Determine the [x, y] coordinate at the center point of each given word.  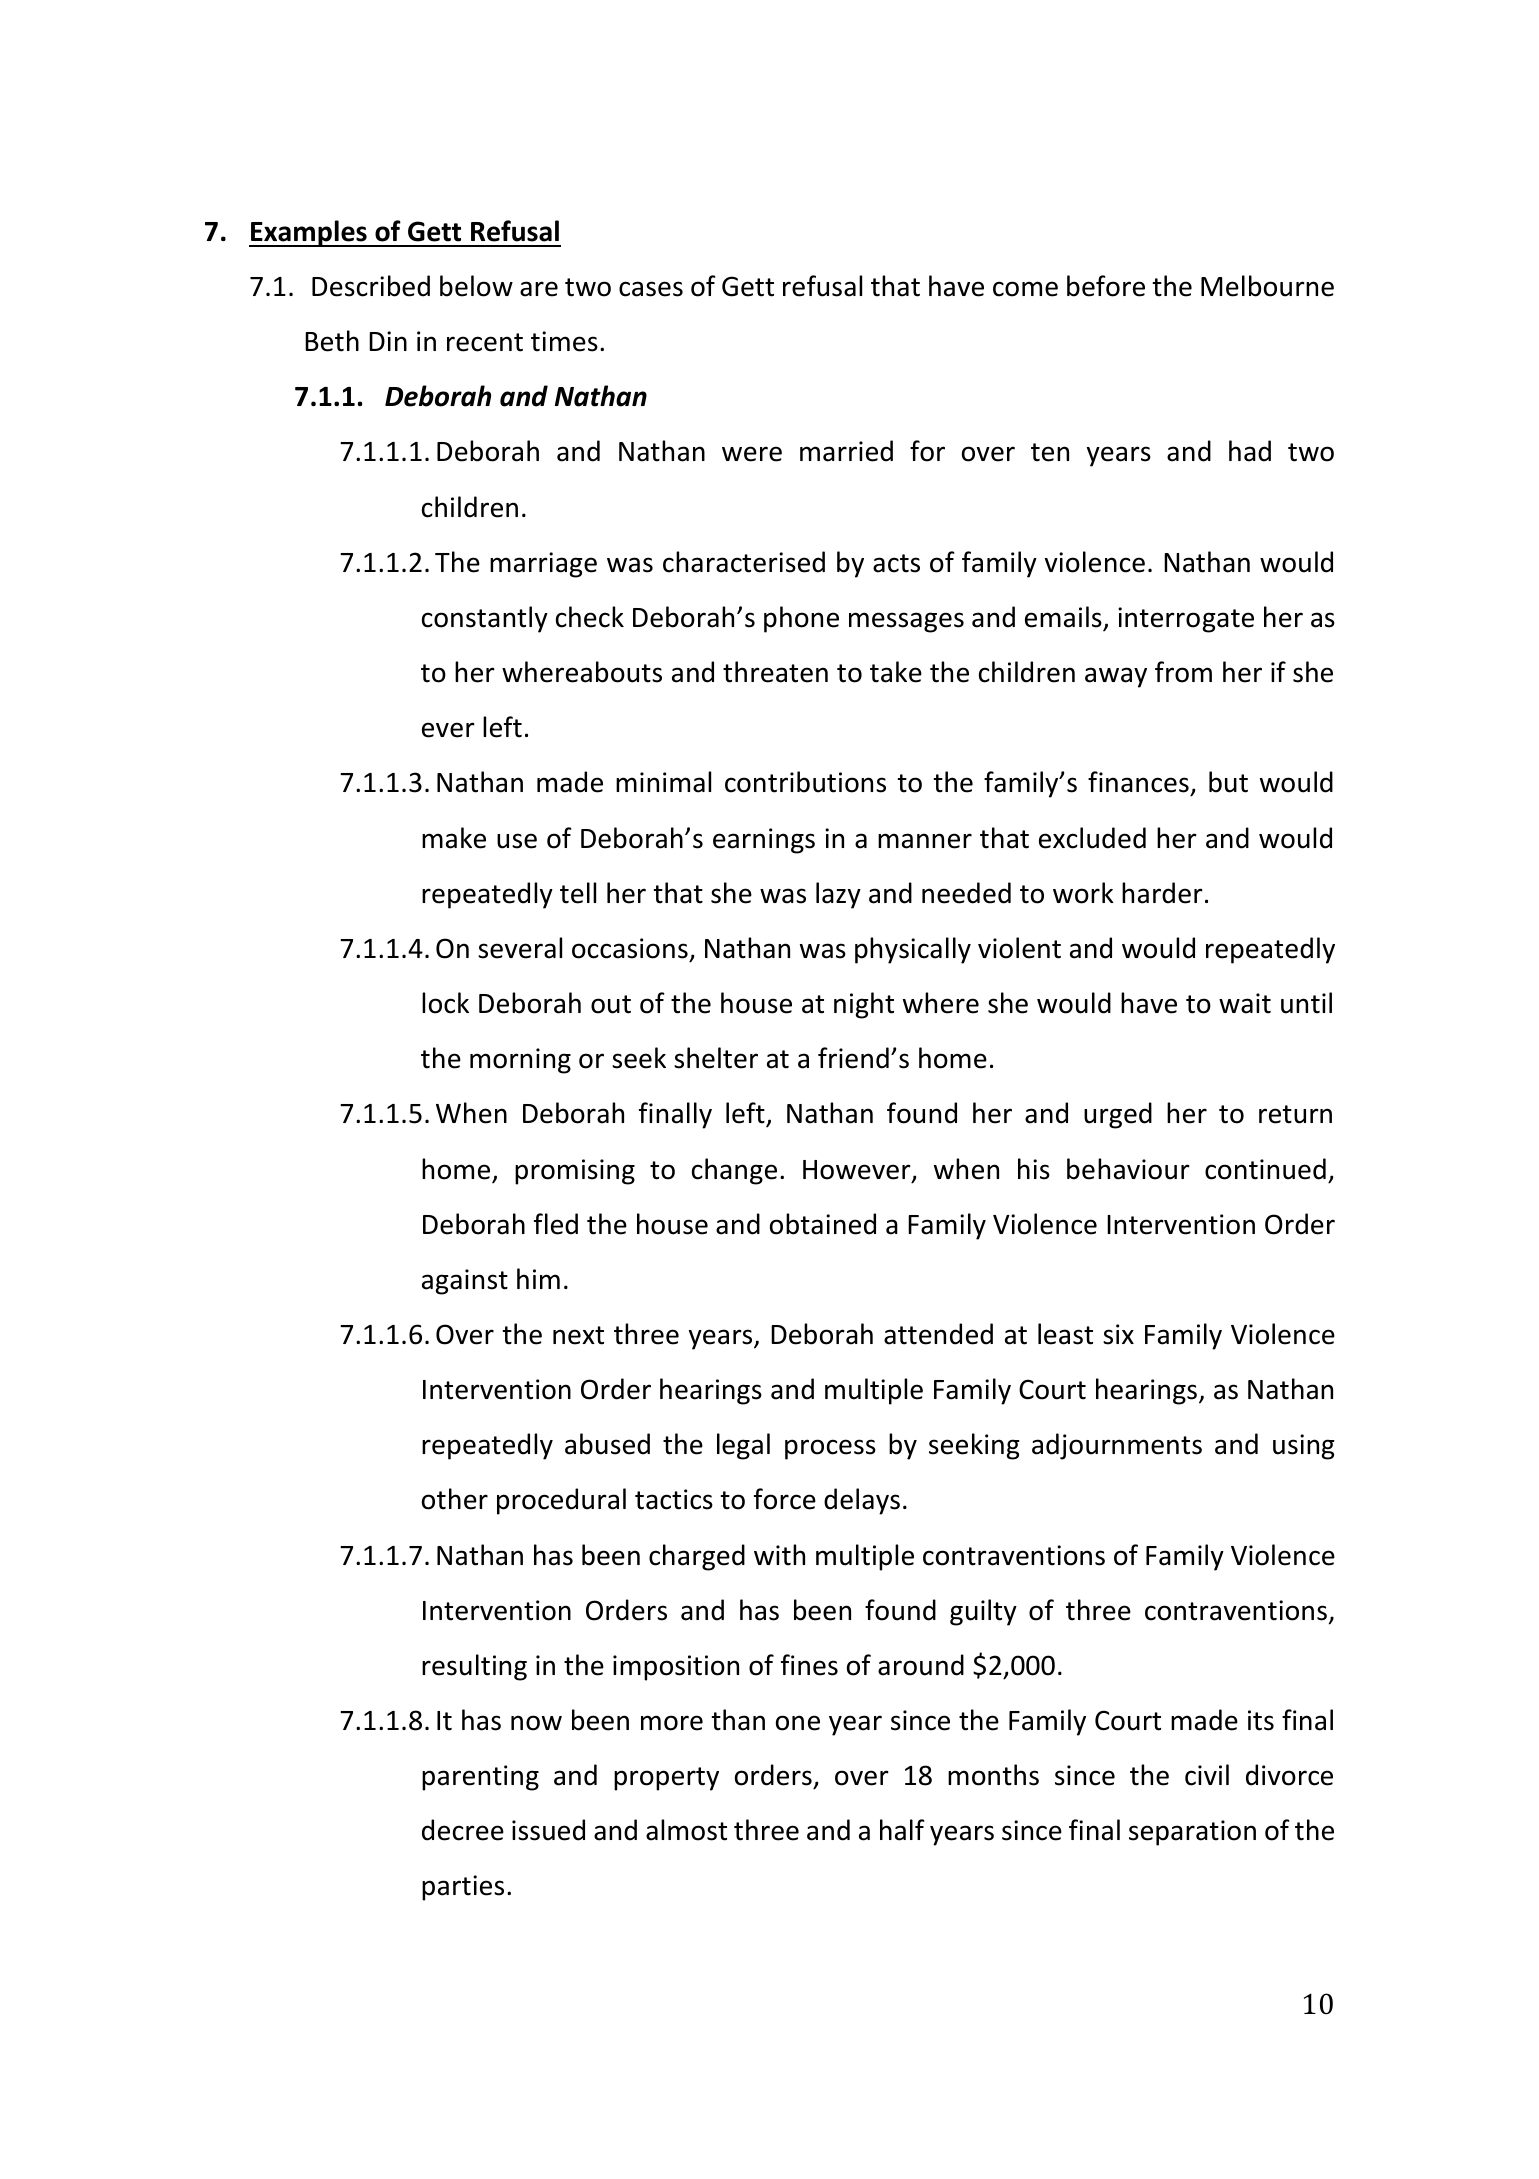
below [476, 286]
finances [1139, 783]
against [465, 1282]
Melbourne [1267, 286]
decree [463, 1830]
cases [651, 289]
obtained [823, 1224]
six [1118, 1334]
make [454, 838]
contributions [805, 782]
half [902, 1830]
